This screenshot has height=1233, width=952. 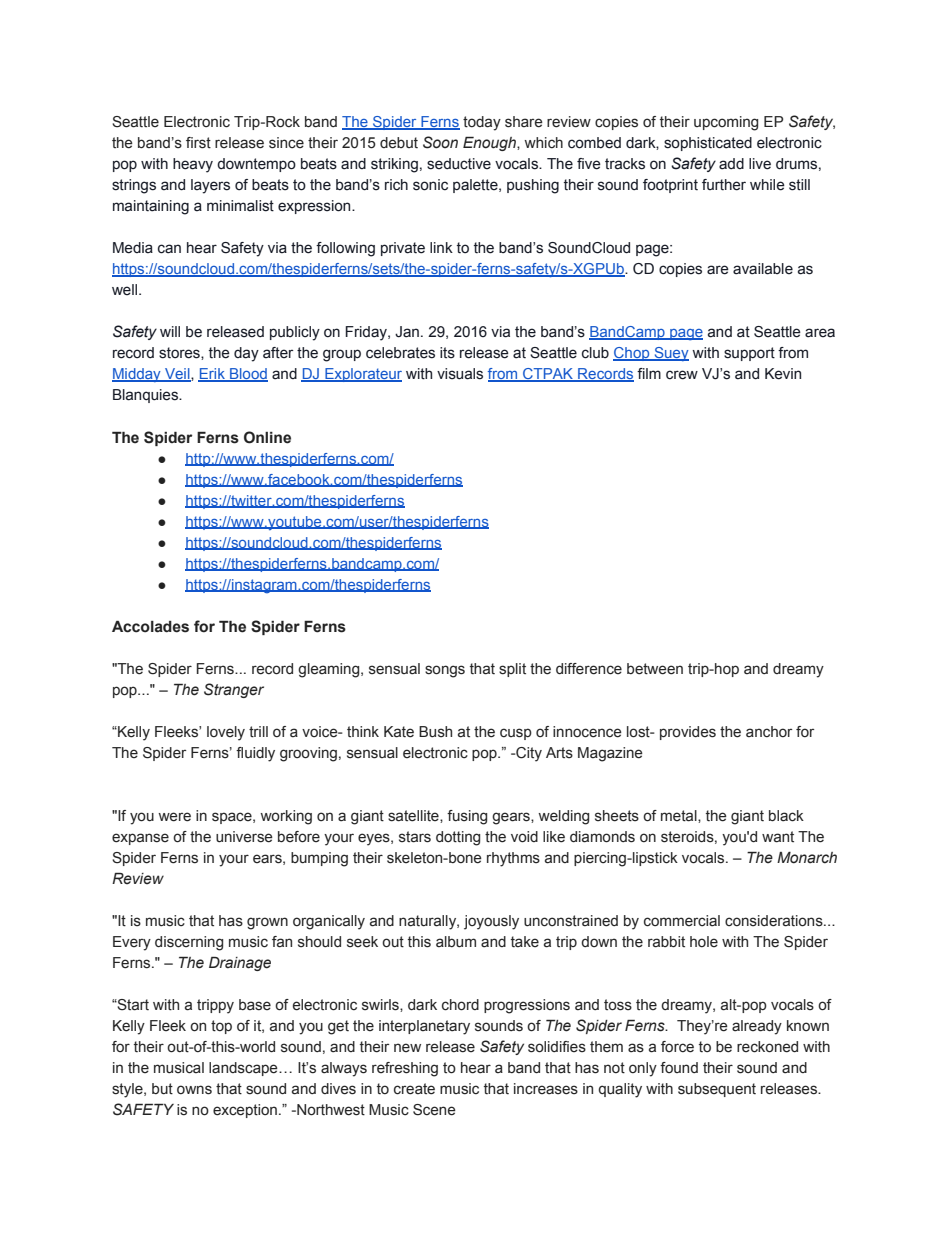 What do you see at coordinates (731, 164) in the screenshot?
I see `add` at bounding box center [731, 164].
